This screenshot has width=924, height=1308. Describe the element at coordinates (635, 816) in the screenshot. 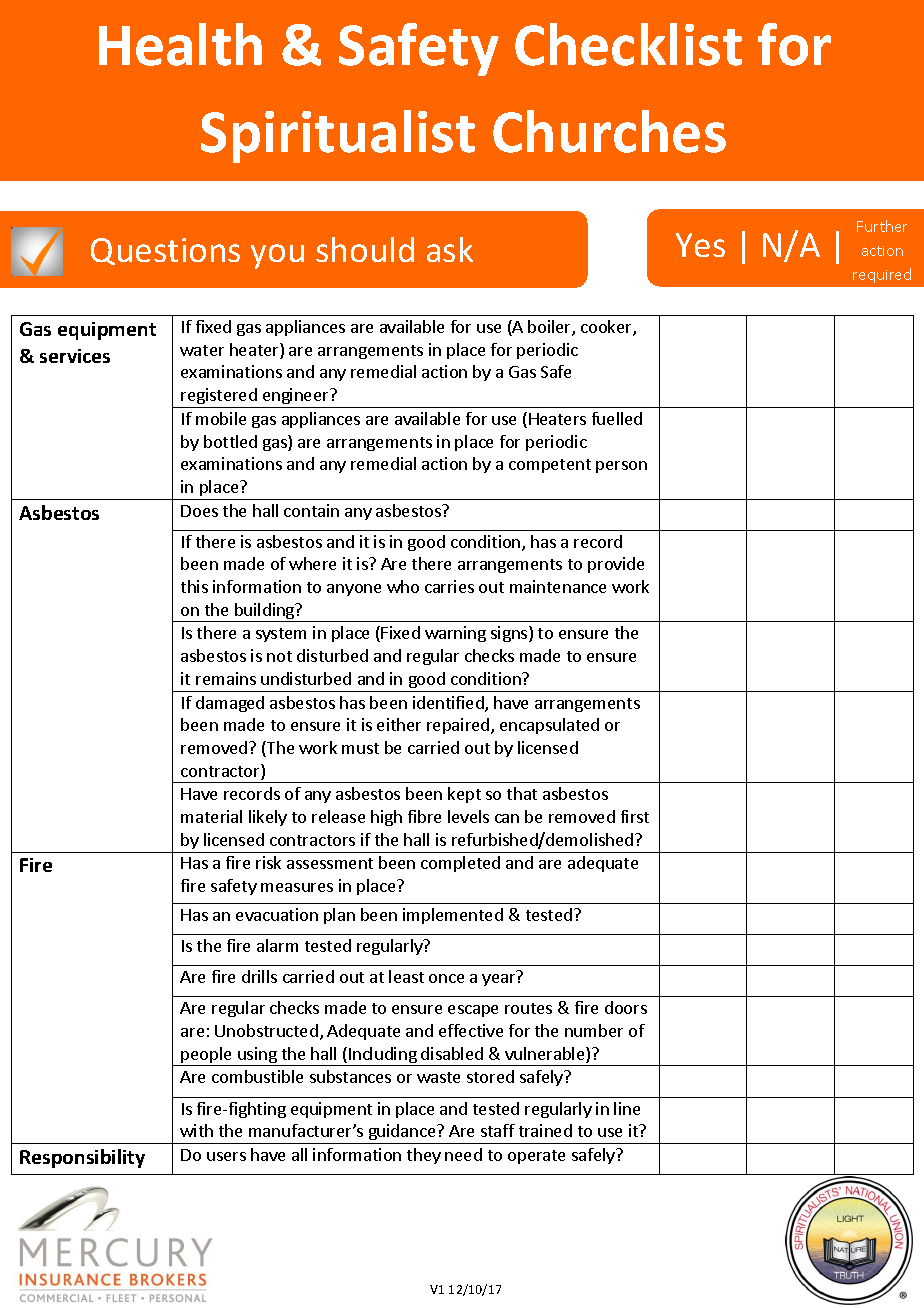

I see `first` at that location.
